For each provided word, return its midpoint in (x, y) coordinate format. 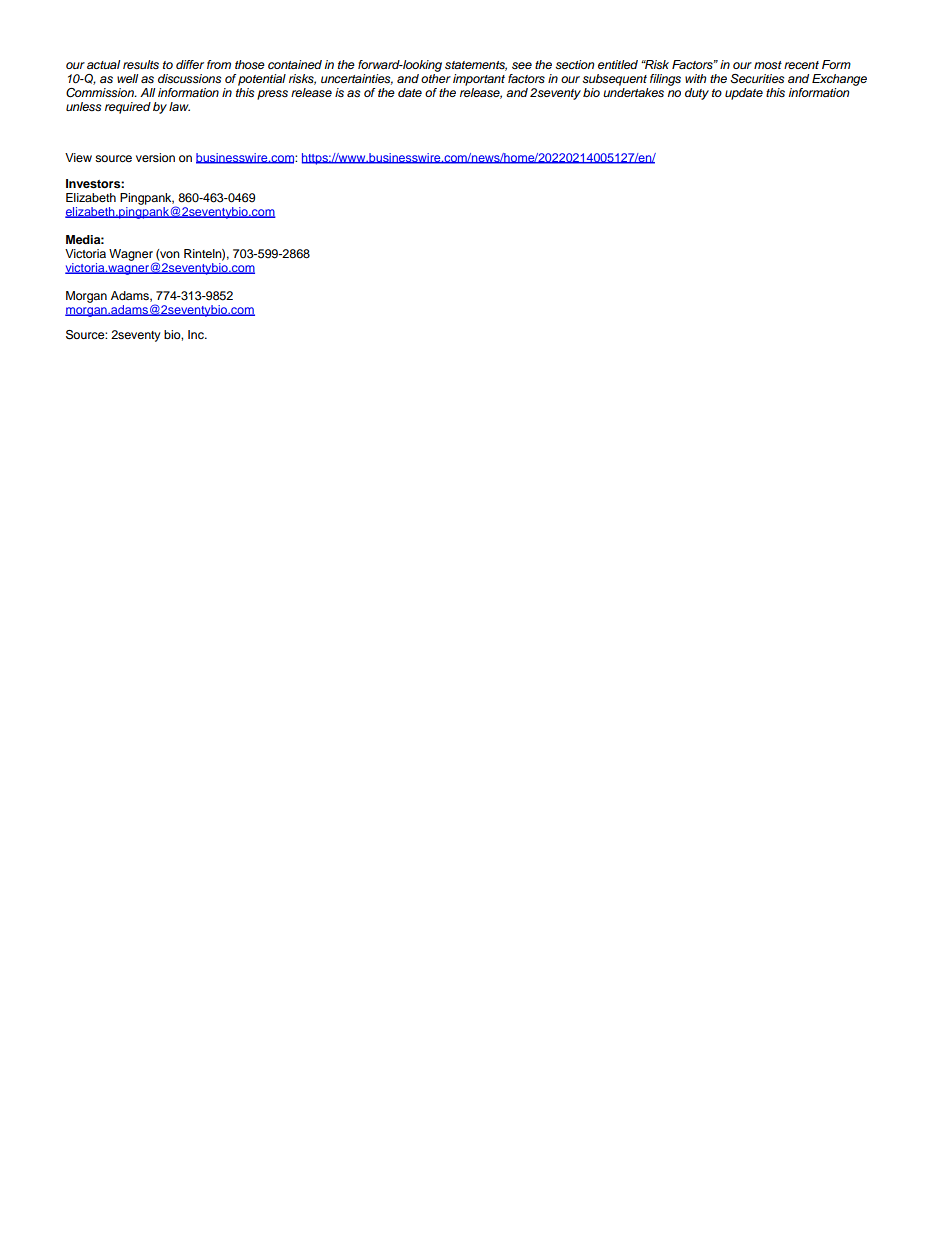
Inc (197, 334)
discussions (189, 79)
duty (697, 94)
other (436, 77)
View (78, 157)
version (155, 157)
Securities (757, 79)
